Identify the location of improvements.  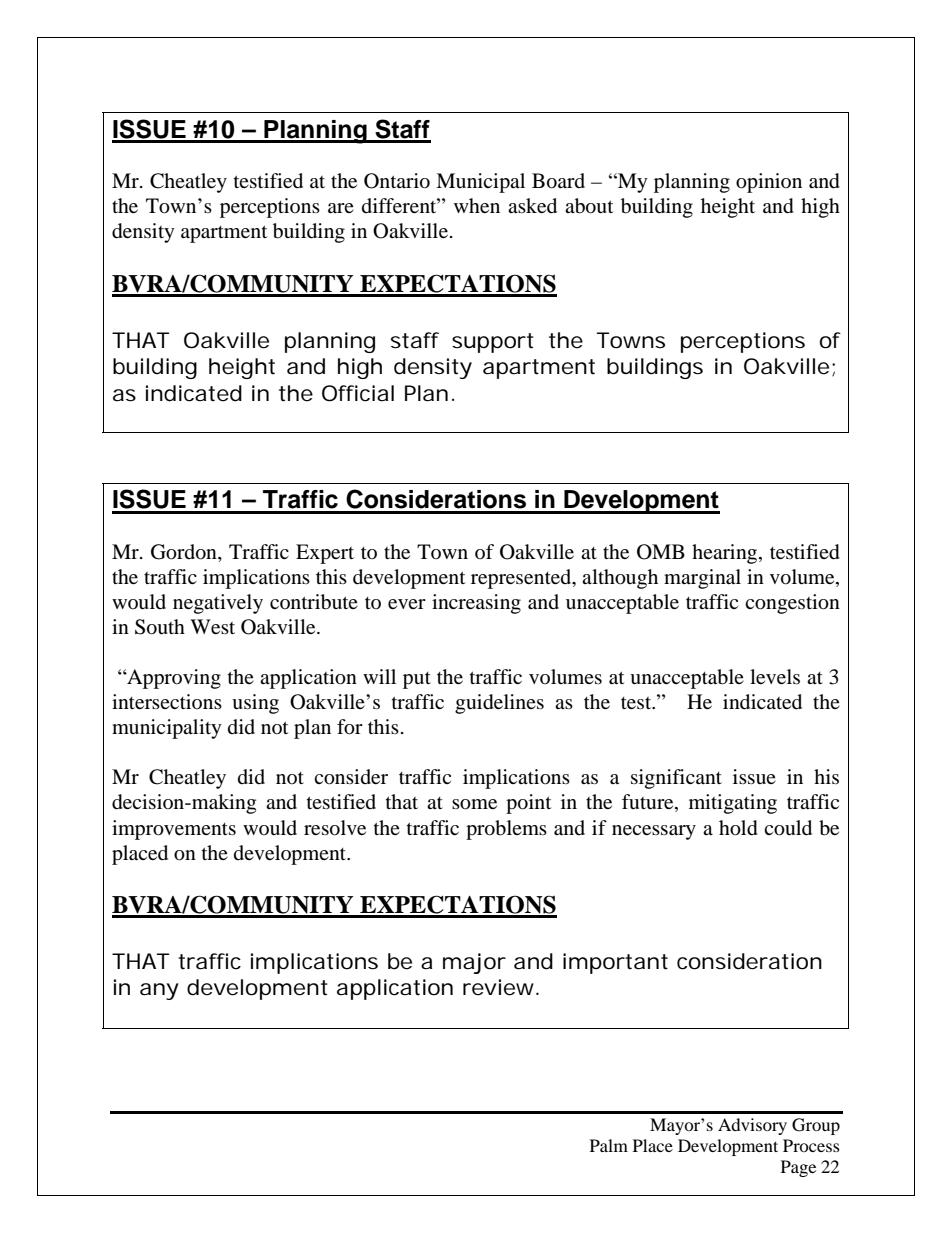
(174, 830).
